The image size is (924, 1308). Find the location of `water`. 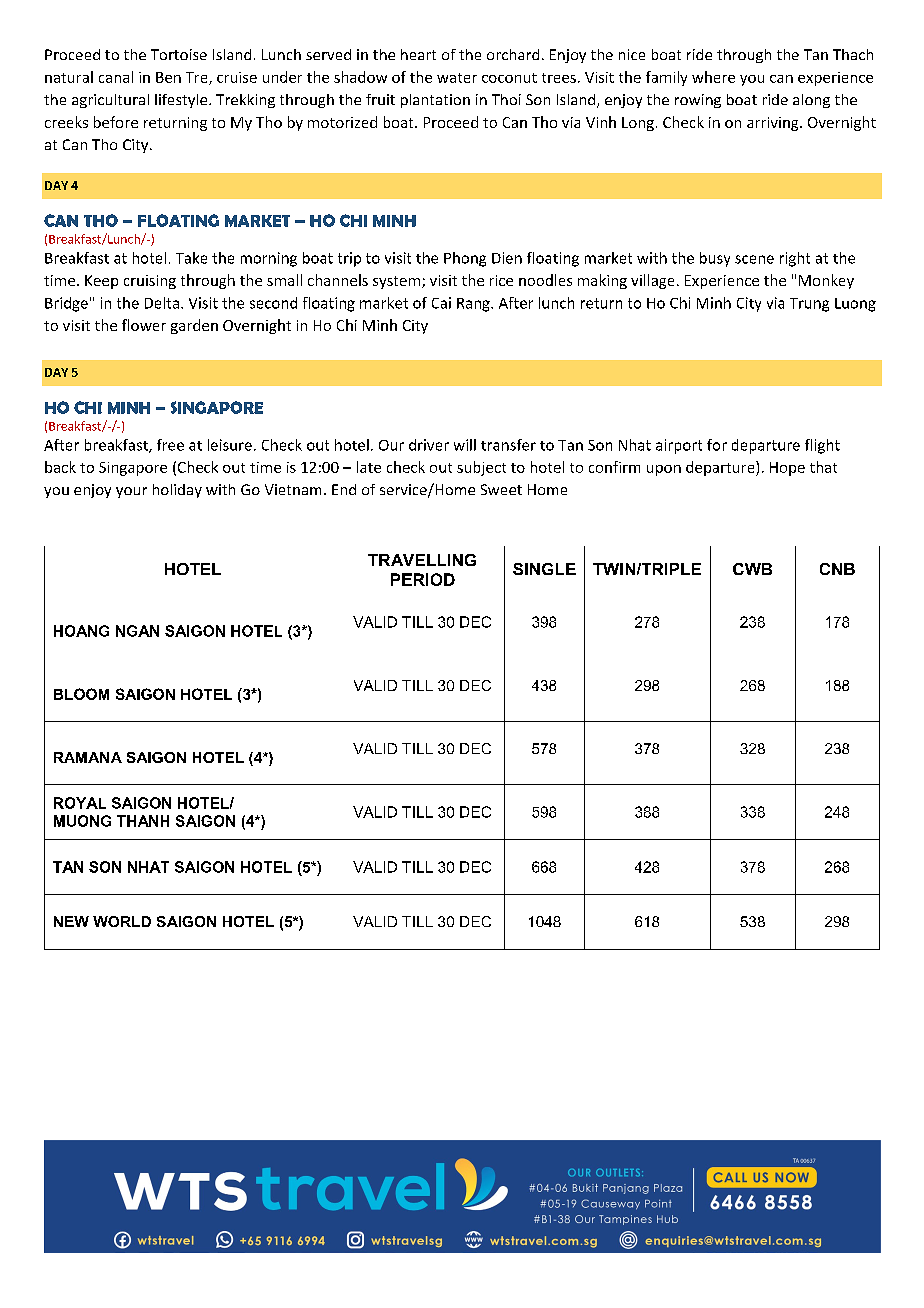

water is located at coordinates (457, 78).
